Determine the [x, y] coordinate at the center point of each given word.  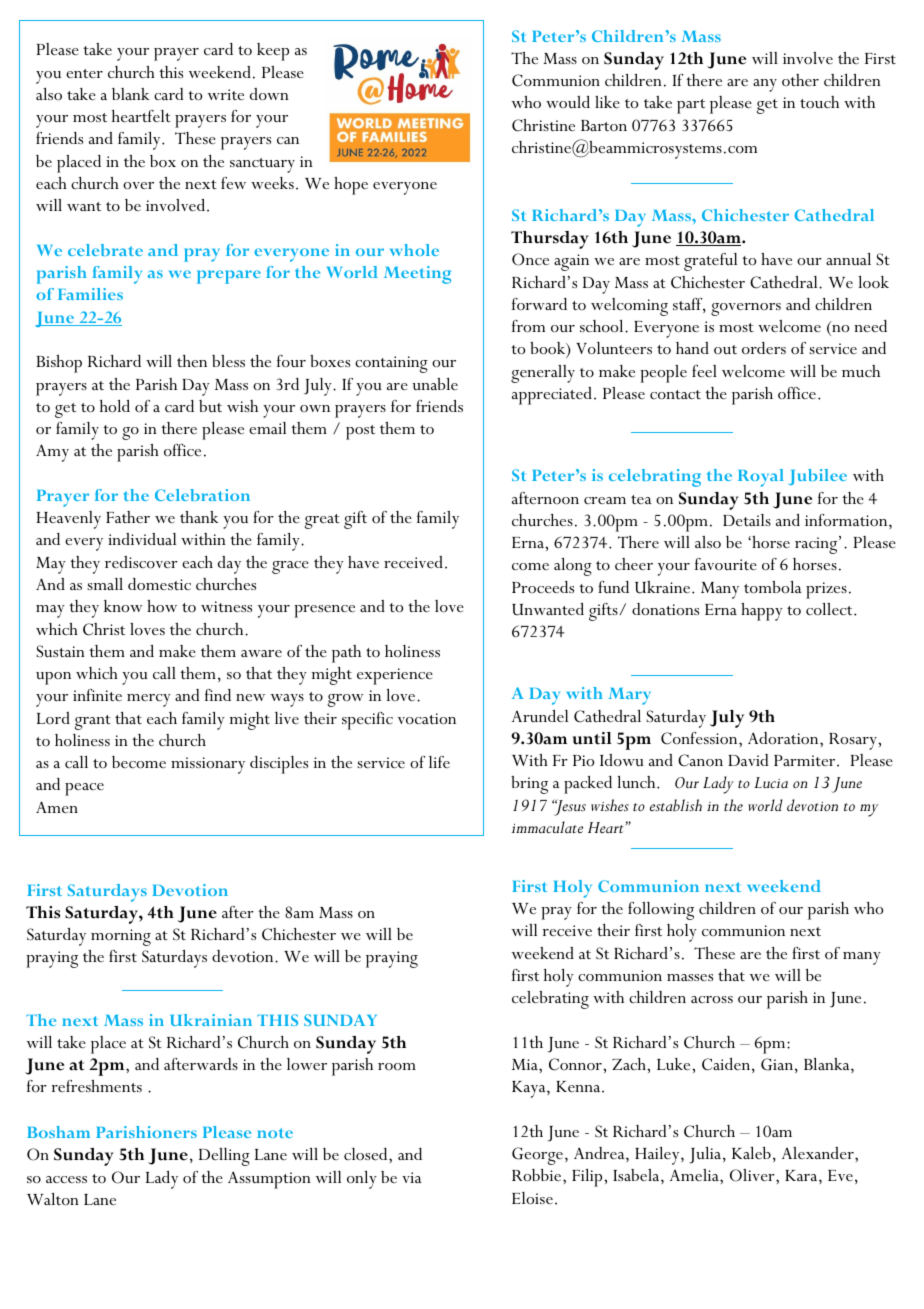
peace [84, 789]
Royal [761, 478]
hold [115, 406]
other [800, 80]
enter [84, 73]
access [66, 1179]
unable [435, 384]
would [568, 102]
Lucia [771, 782]
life [439, 762]
